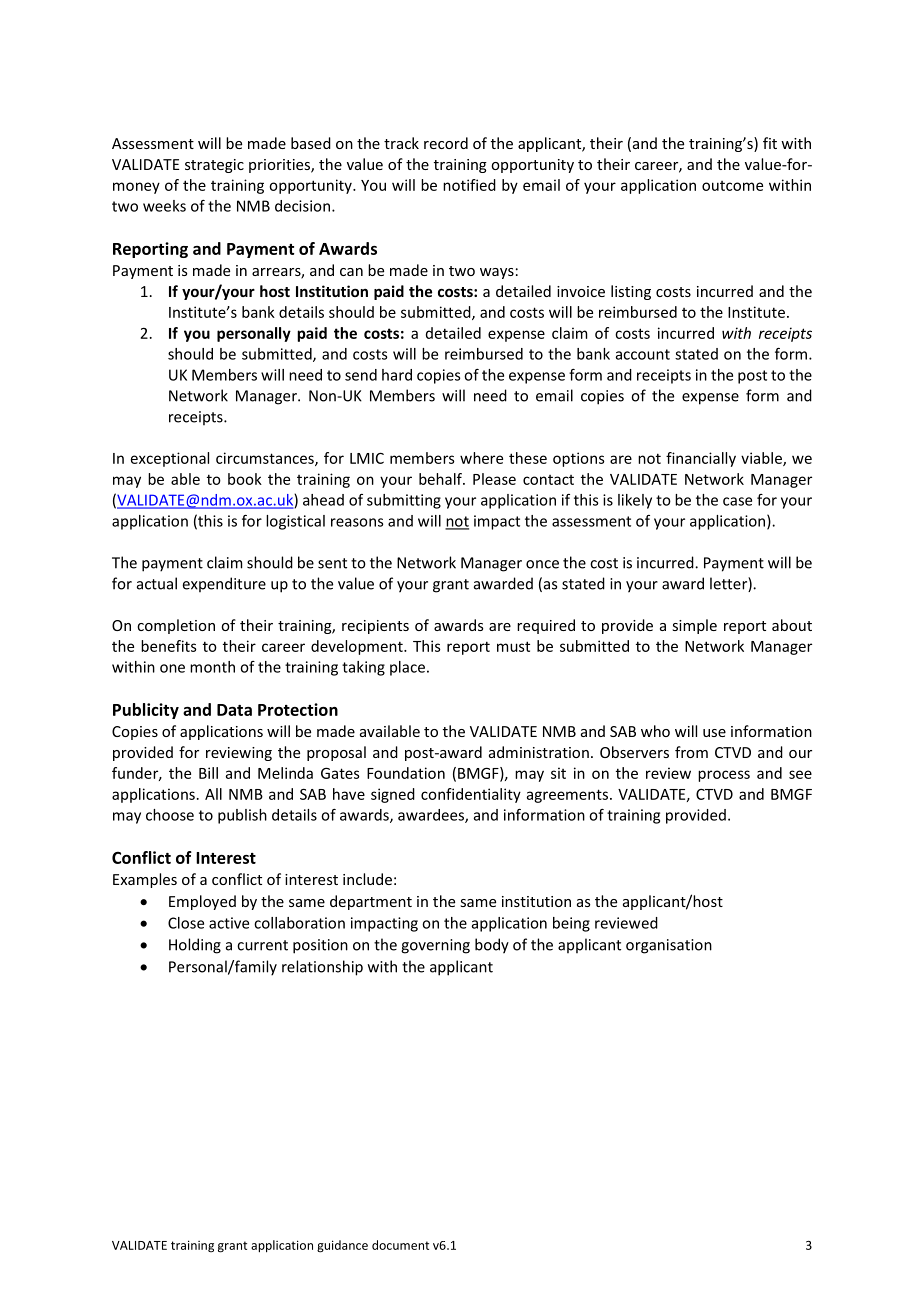 The image size is (924, 1307). I want to click on circumstances, so click(266, 459).
